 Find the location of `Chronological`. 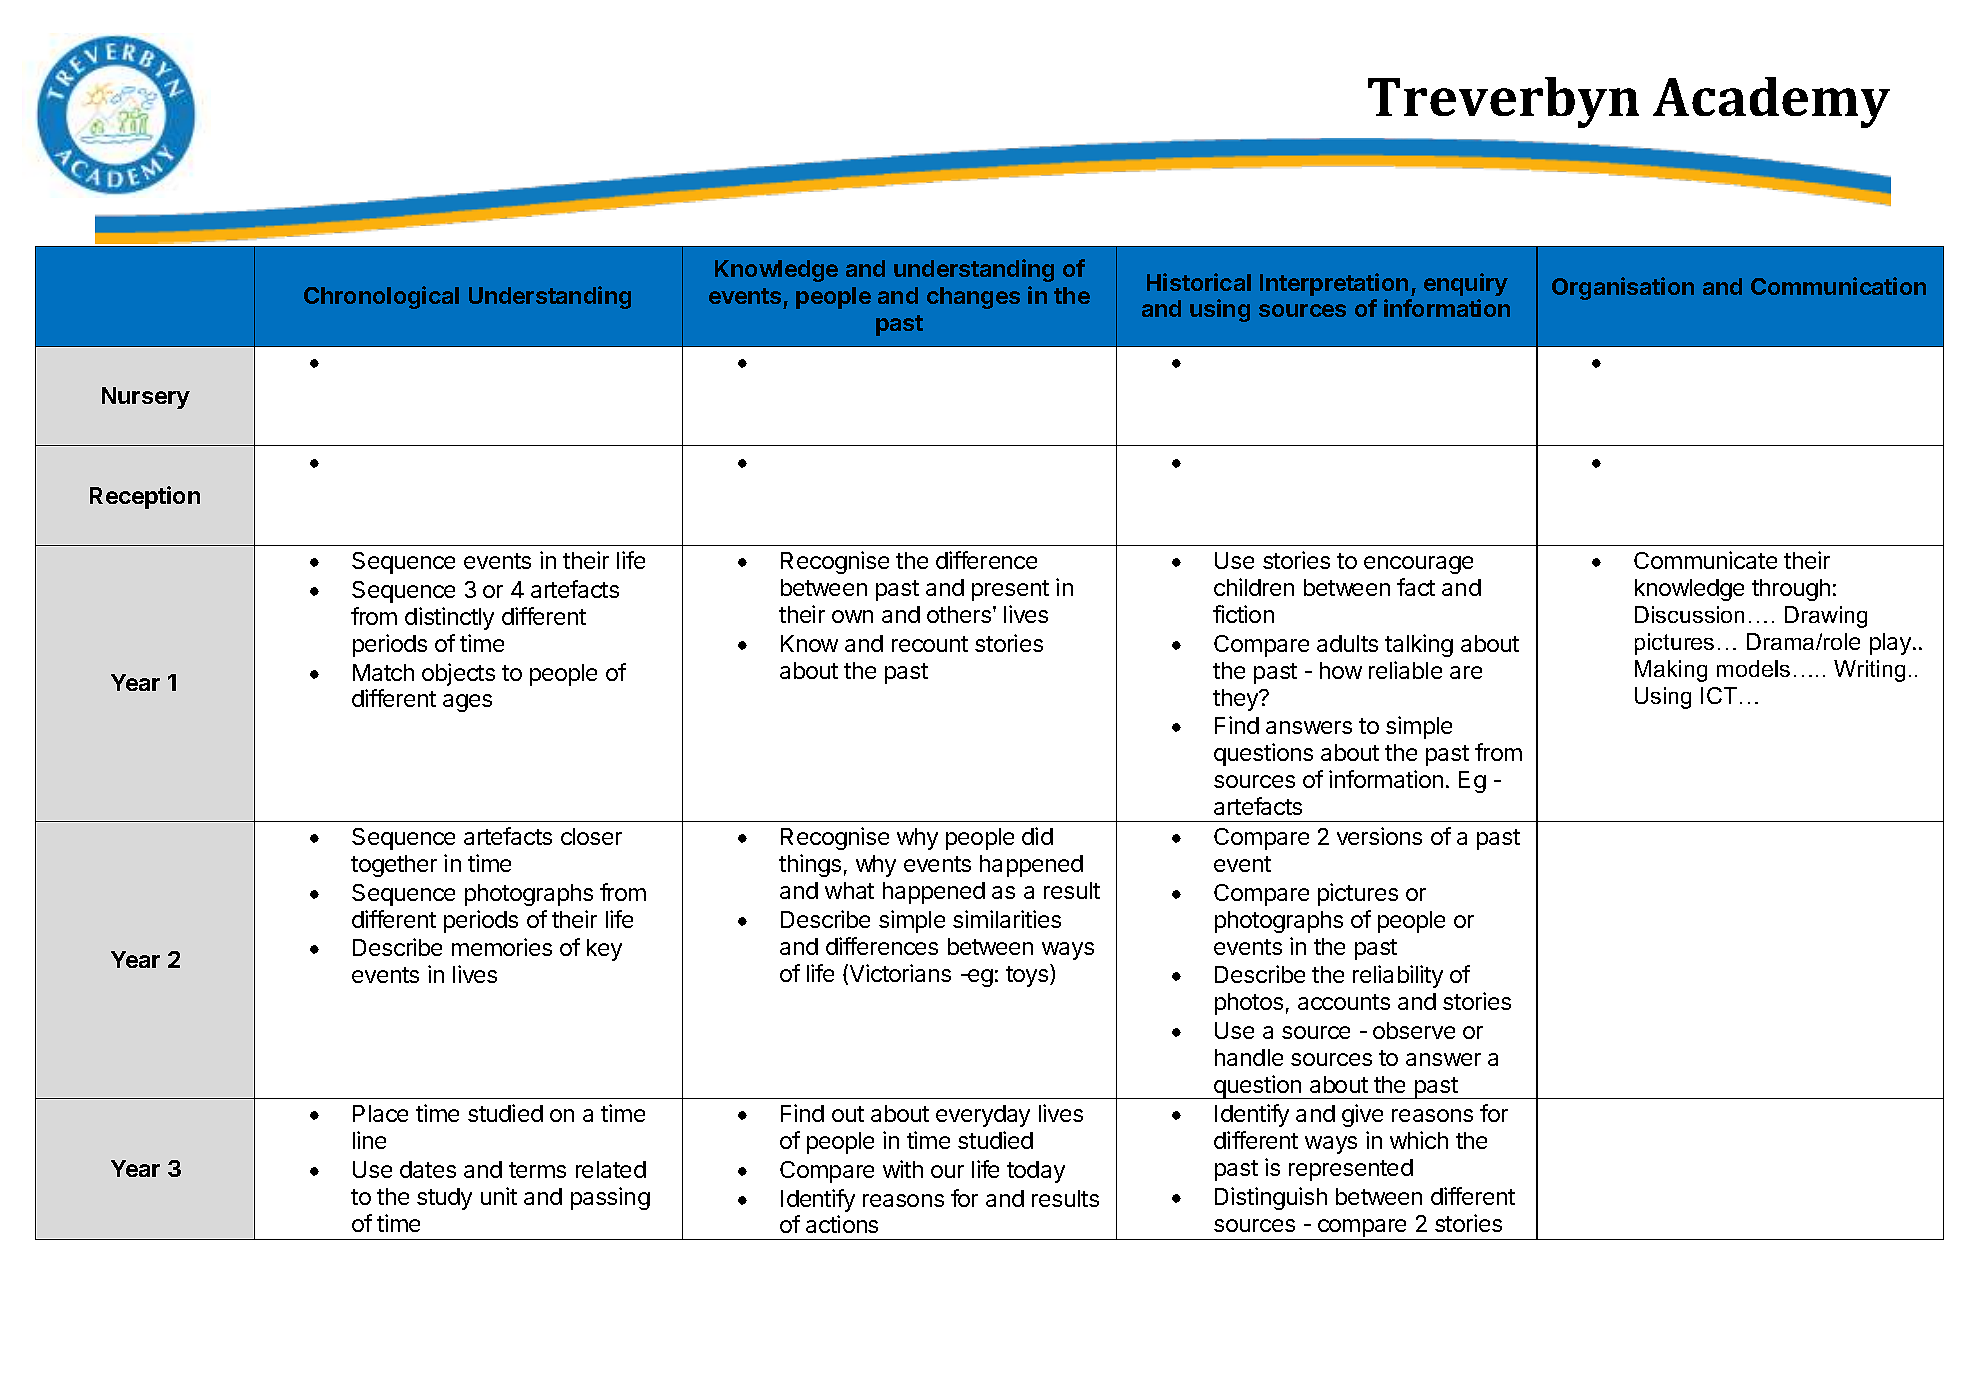

Chronological is located at coordinates (381, 297).
